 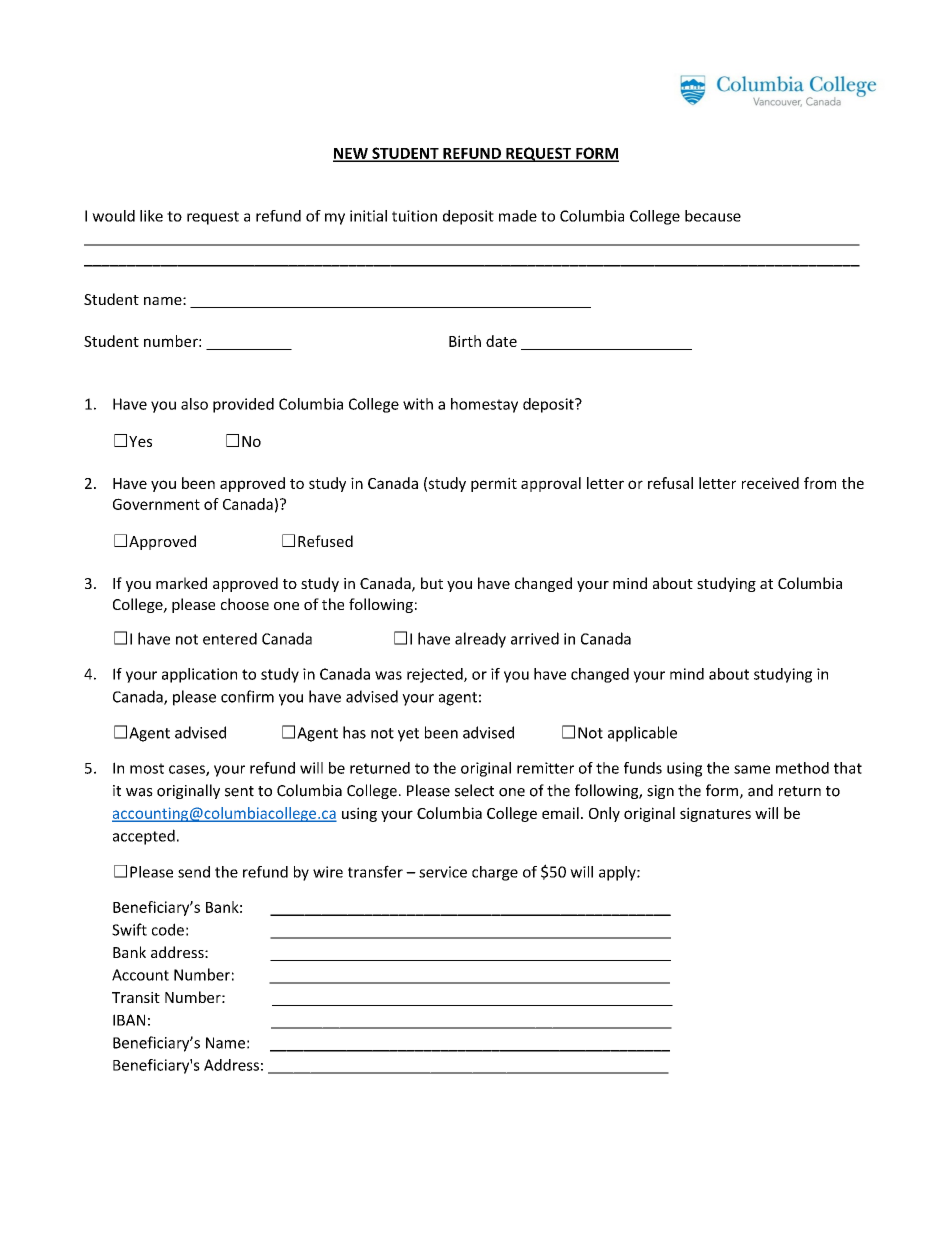 What do you see at coordinates (518, 216) in the page?
I see `made` at bounding box center [518, 216].
